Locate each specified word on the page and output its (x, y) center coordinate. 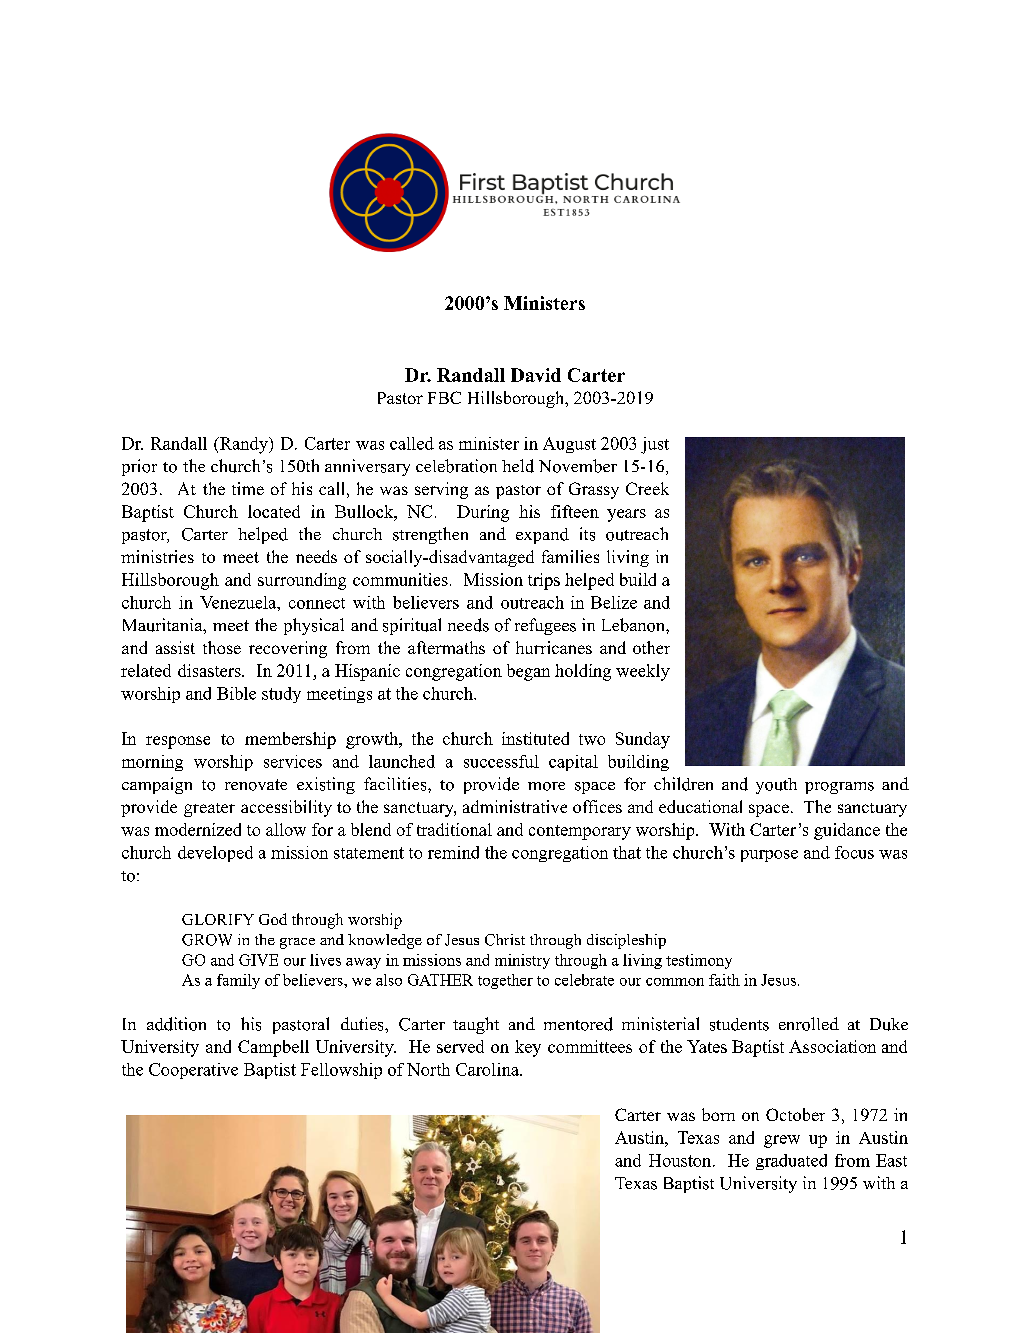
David (536, 375)
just (655, 445)
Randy (244, 445)
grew (782, 1141)
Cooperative (193, 1071)
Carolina (488, 1069)
